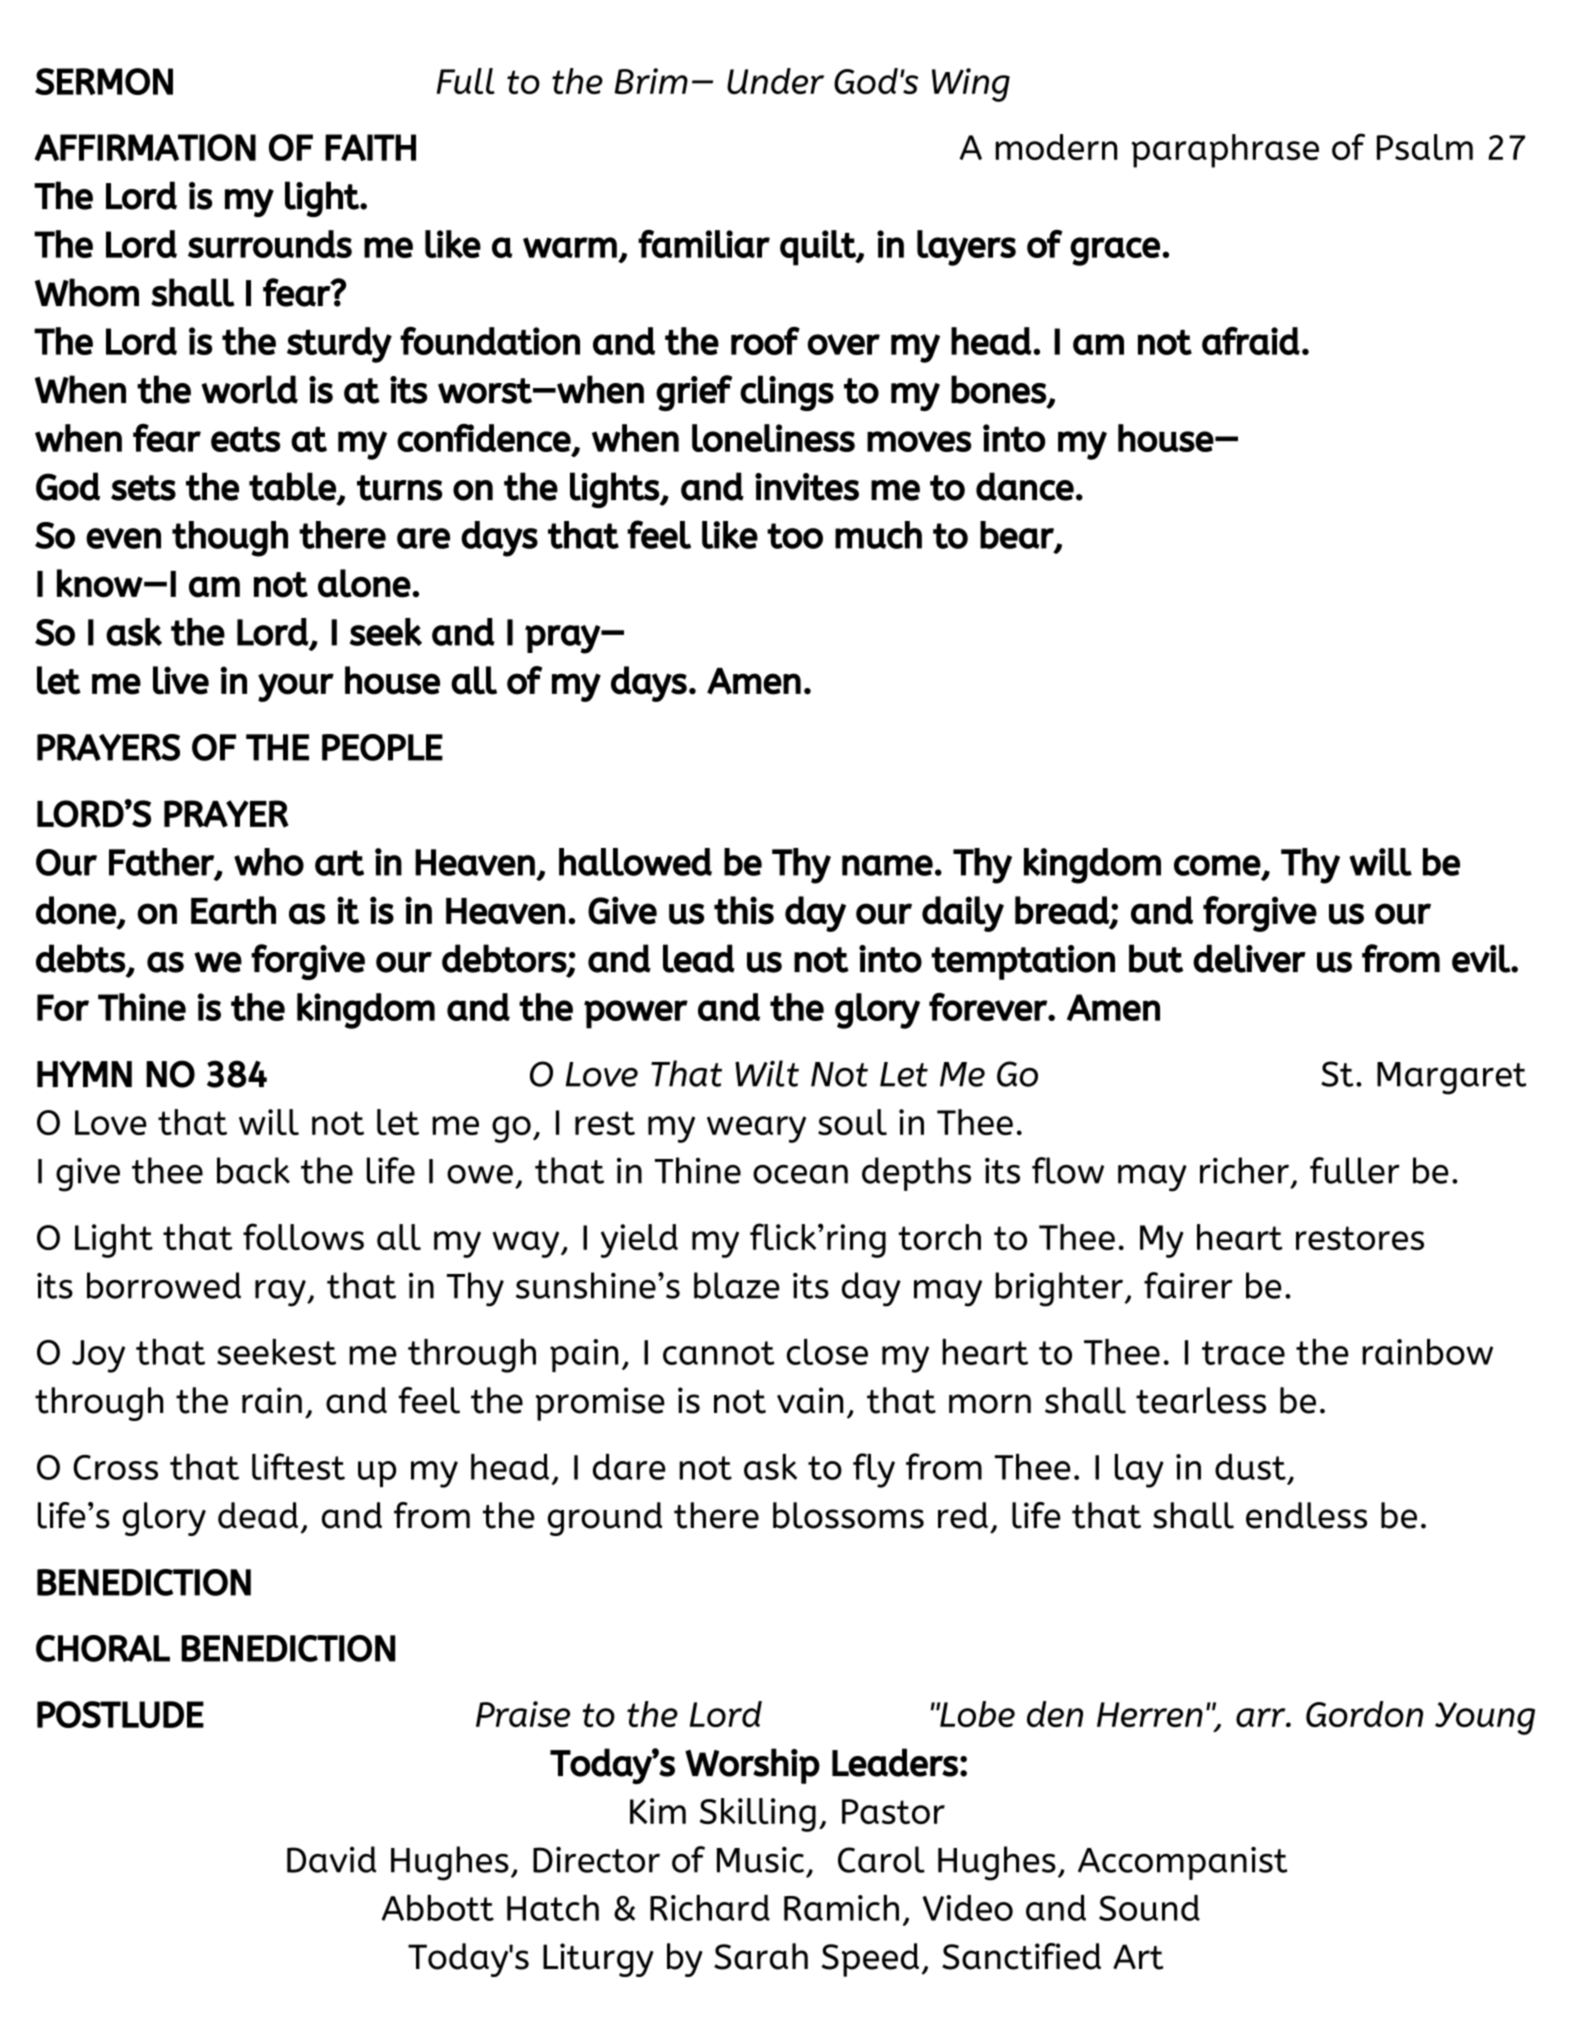 This screenshot has width=1572, height=2034. I want to click on paraphrase, so click(1225, 151).
